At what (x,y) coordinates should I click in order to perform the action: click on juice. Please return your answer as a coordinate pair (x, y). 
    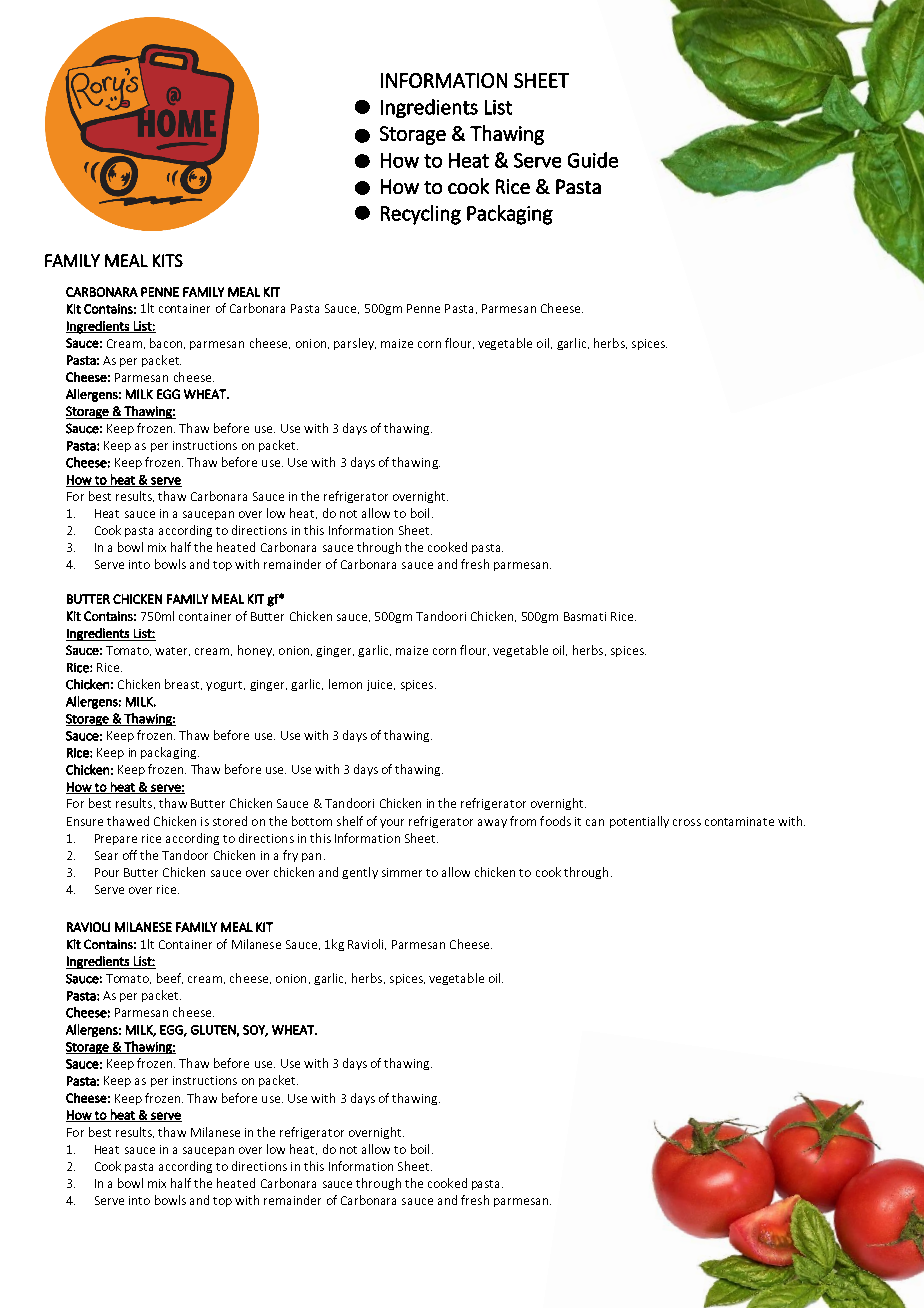
    Looking at the image, I should click on (381, 685).
